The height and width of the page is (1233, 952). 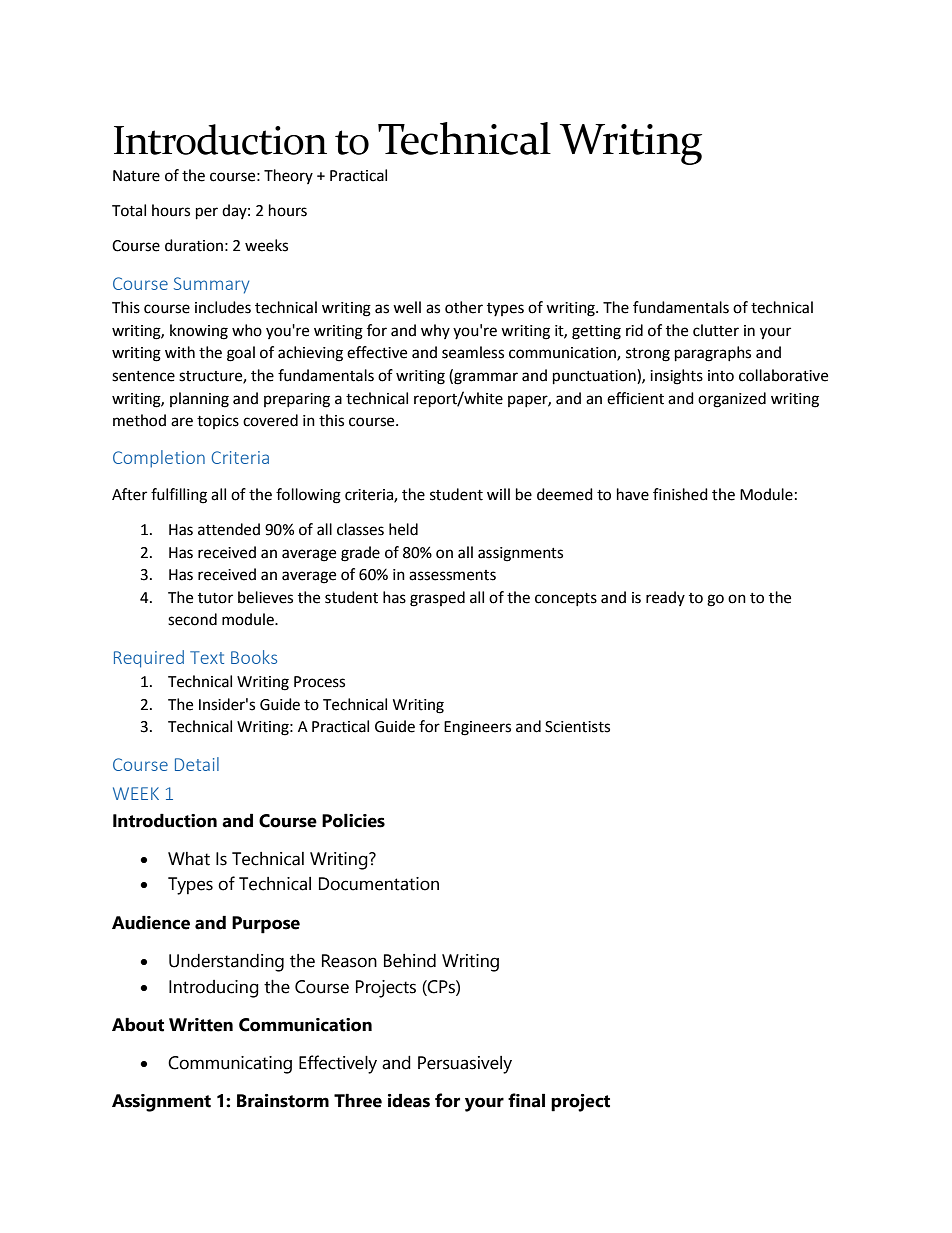 I want to click on Communicating, so click(x=230, y=1065).
